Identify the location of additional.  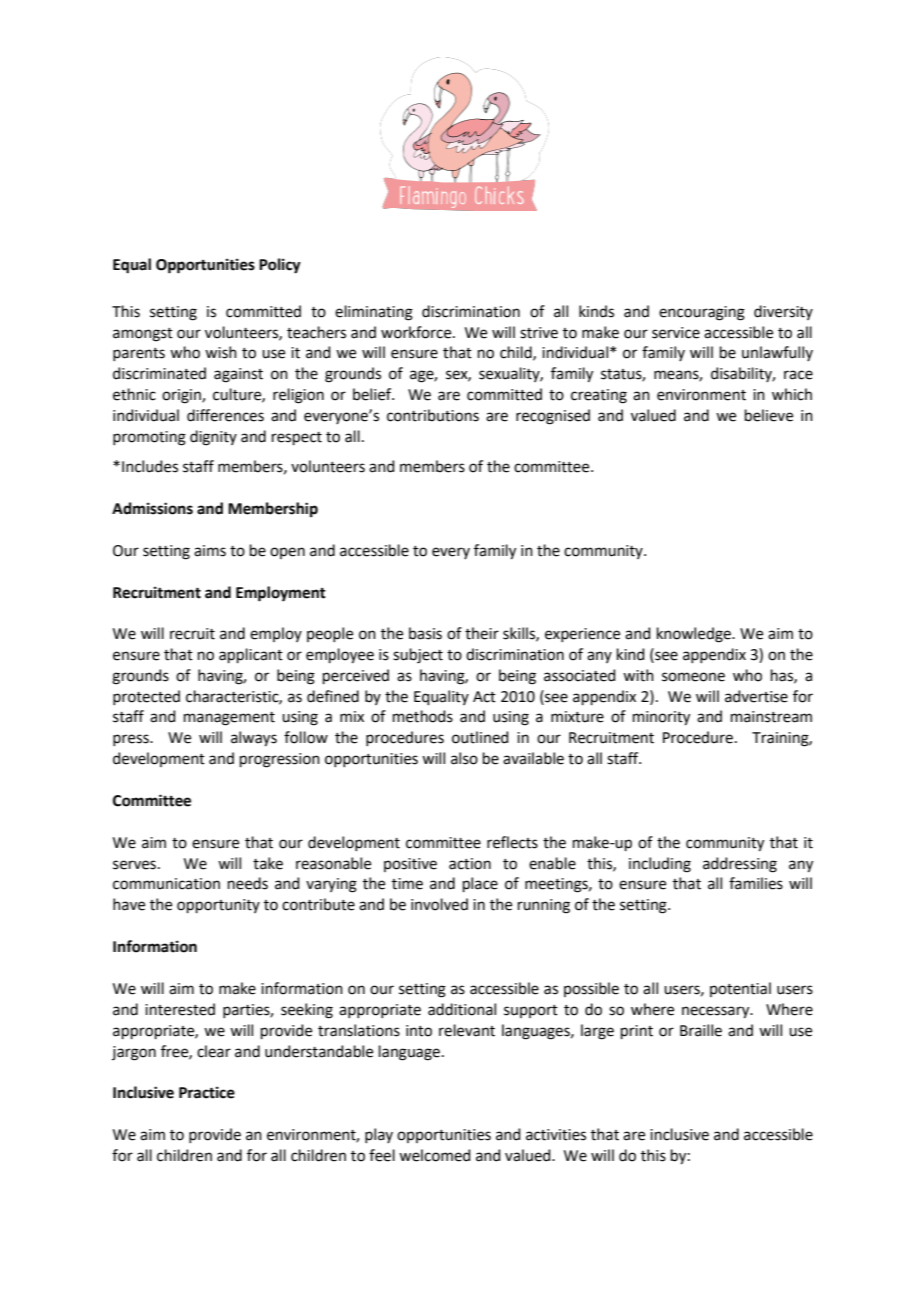
(462, 1009).
